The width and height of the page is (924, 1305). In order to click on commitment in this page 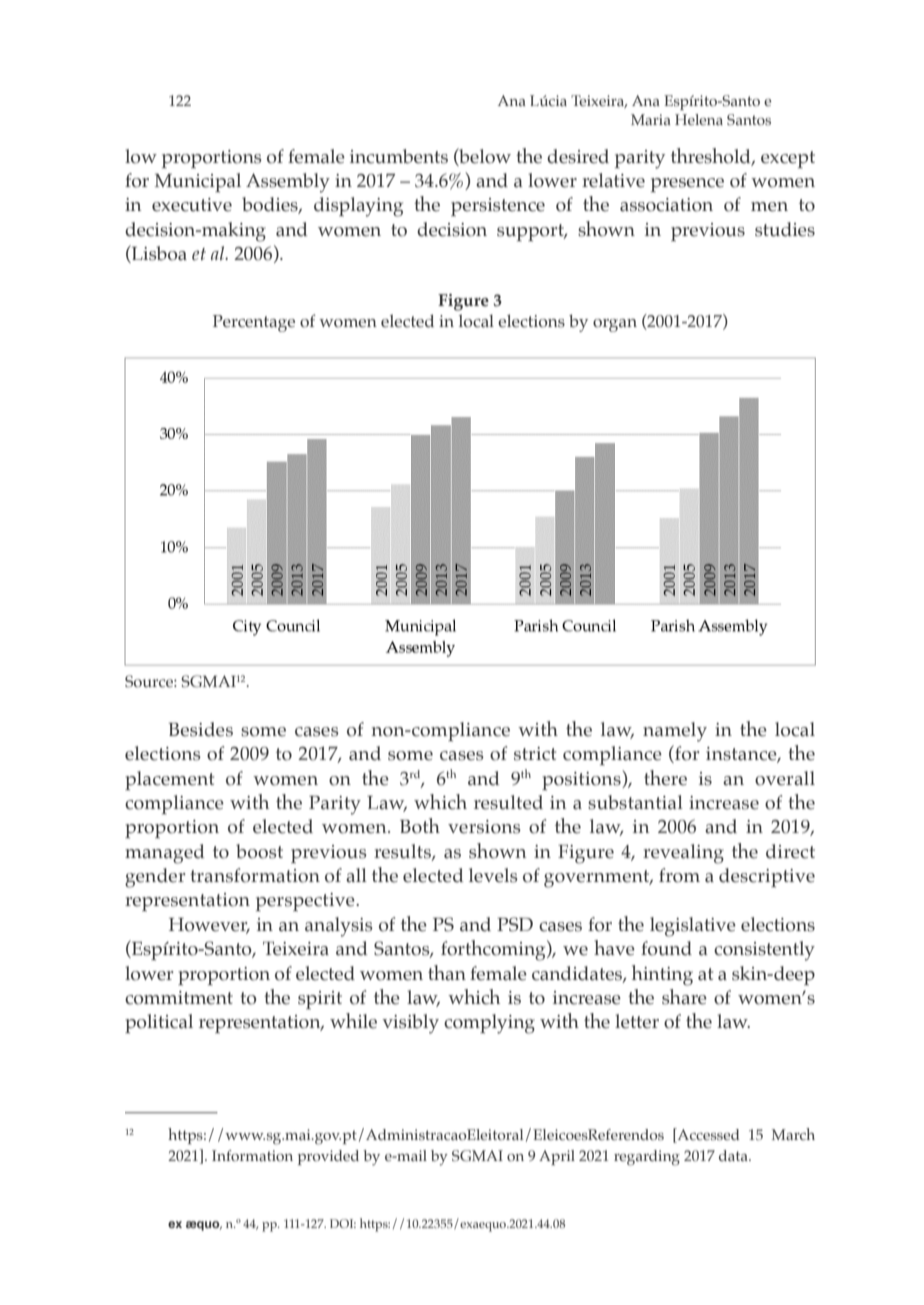, I will do `click(179, 998)`.
